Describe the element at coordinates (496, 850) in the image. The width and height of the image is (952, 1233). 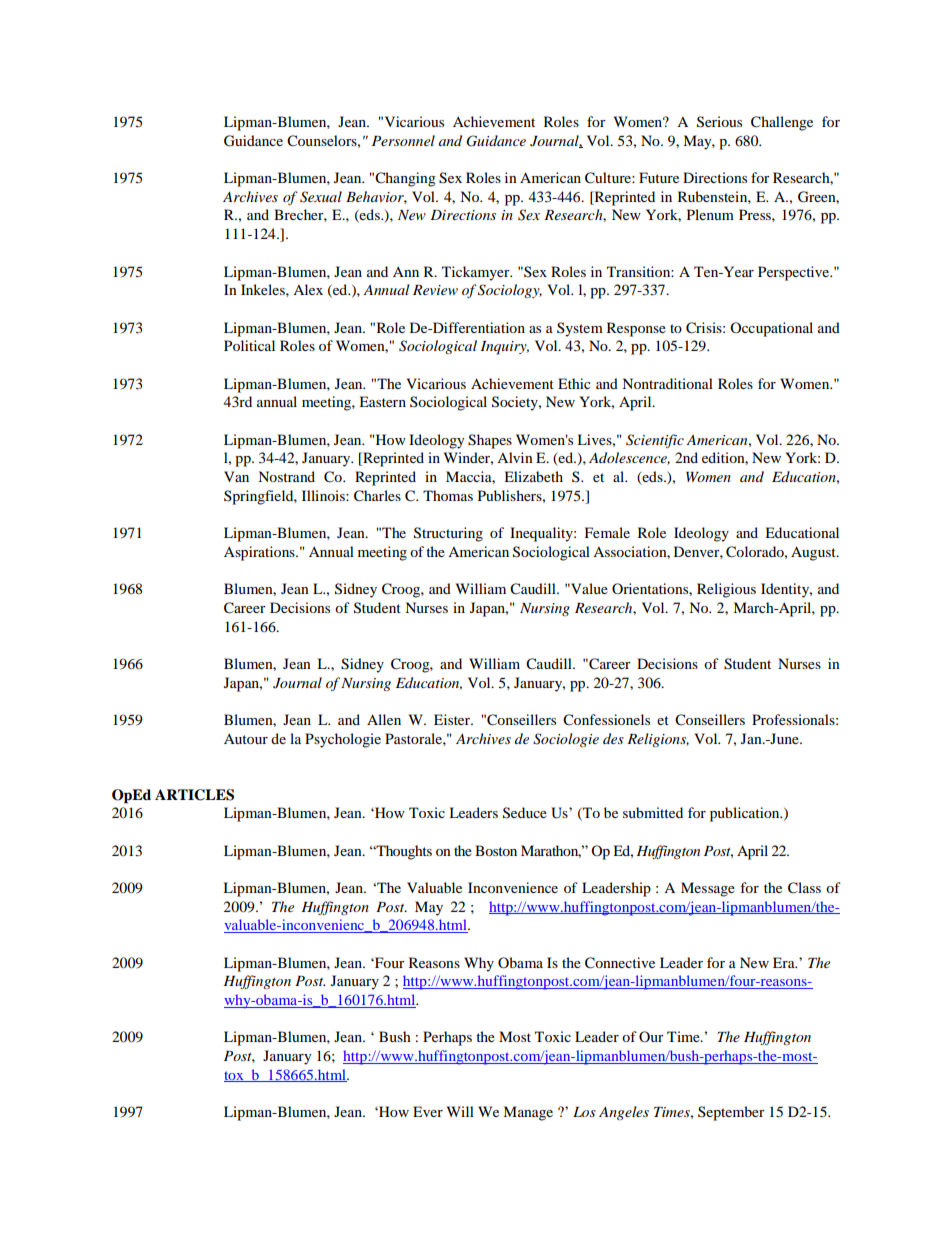
I see `Boston` at that location.
